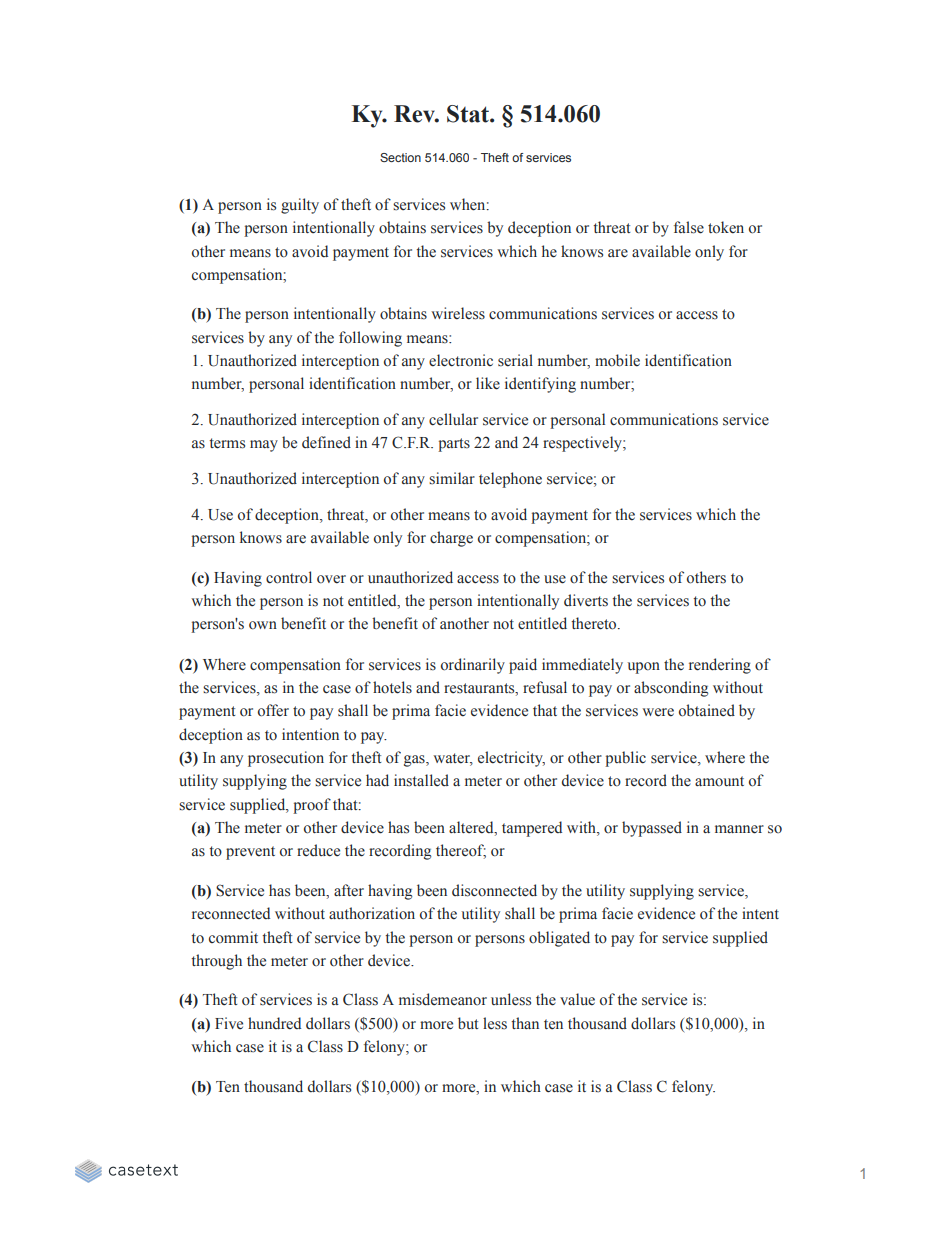 This screenshot has height=1233, width=952. I want to click on but, so click(468, 1023).
